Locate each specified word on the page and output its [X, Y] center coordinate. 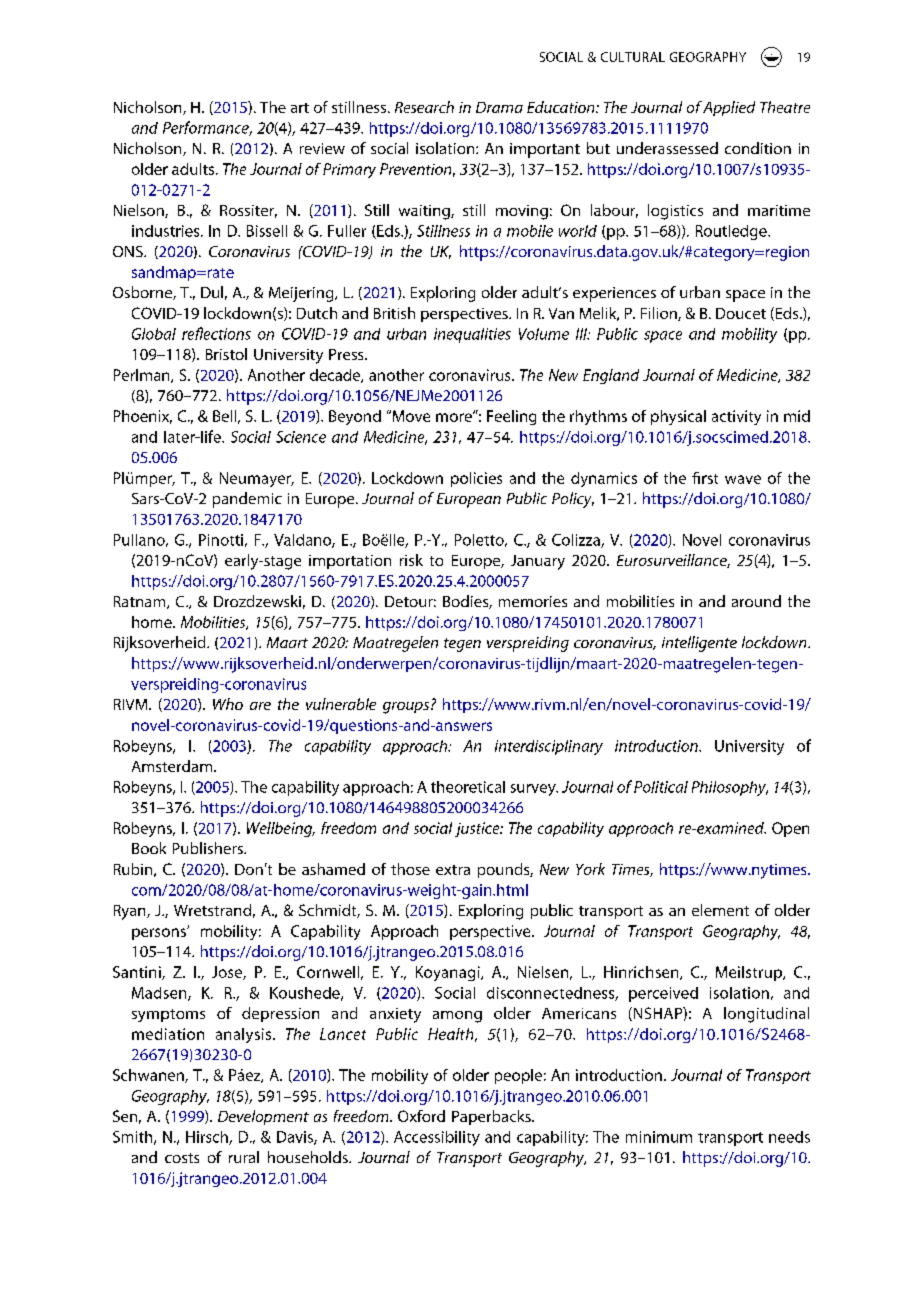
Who [228, 704]
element [720, 910]
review [322, 148]
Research [424, 107]
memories [533, 601]
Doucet [741, 313]
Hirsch [208, 1138]
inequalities [472, 335]
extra [453, 870]
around [756, 601]
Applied [729, 108]
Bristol [226, 354]
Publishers [209, 848]
